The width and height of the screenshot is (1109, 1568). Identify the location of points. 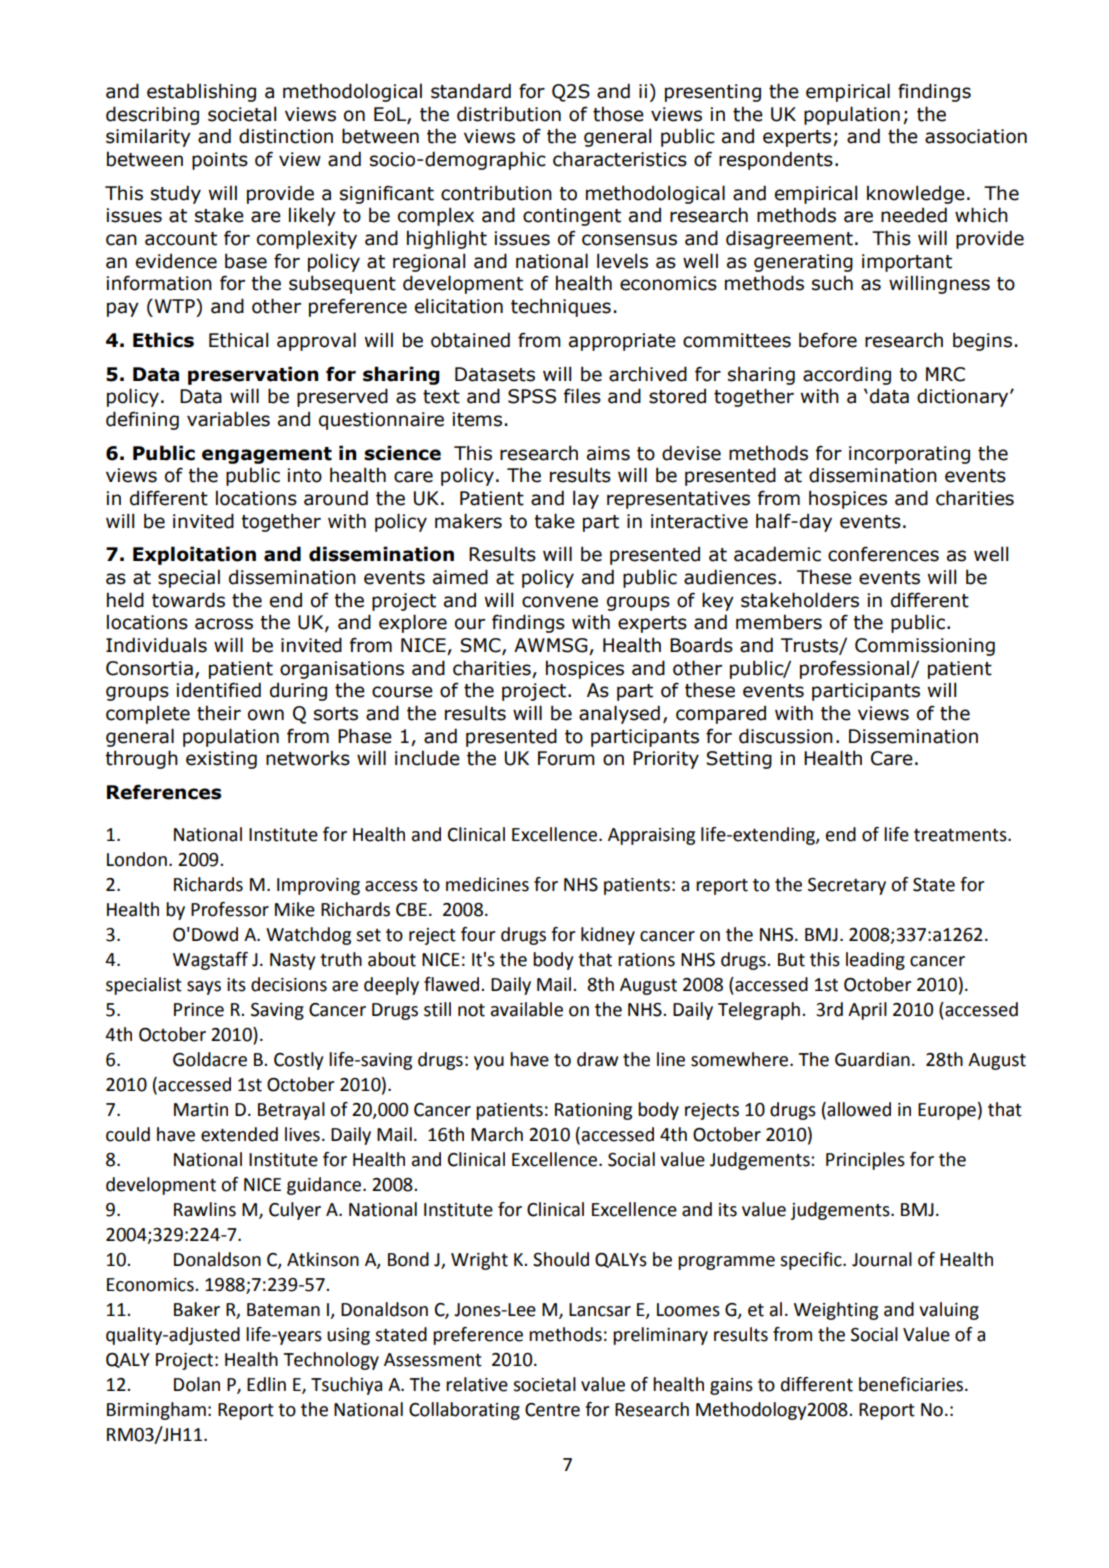
(220, 161).
